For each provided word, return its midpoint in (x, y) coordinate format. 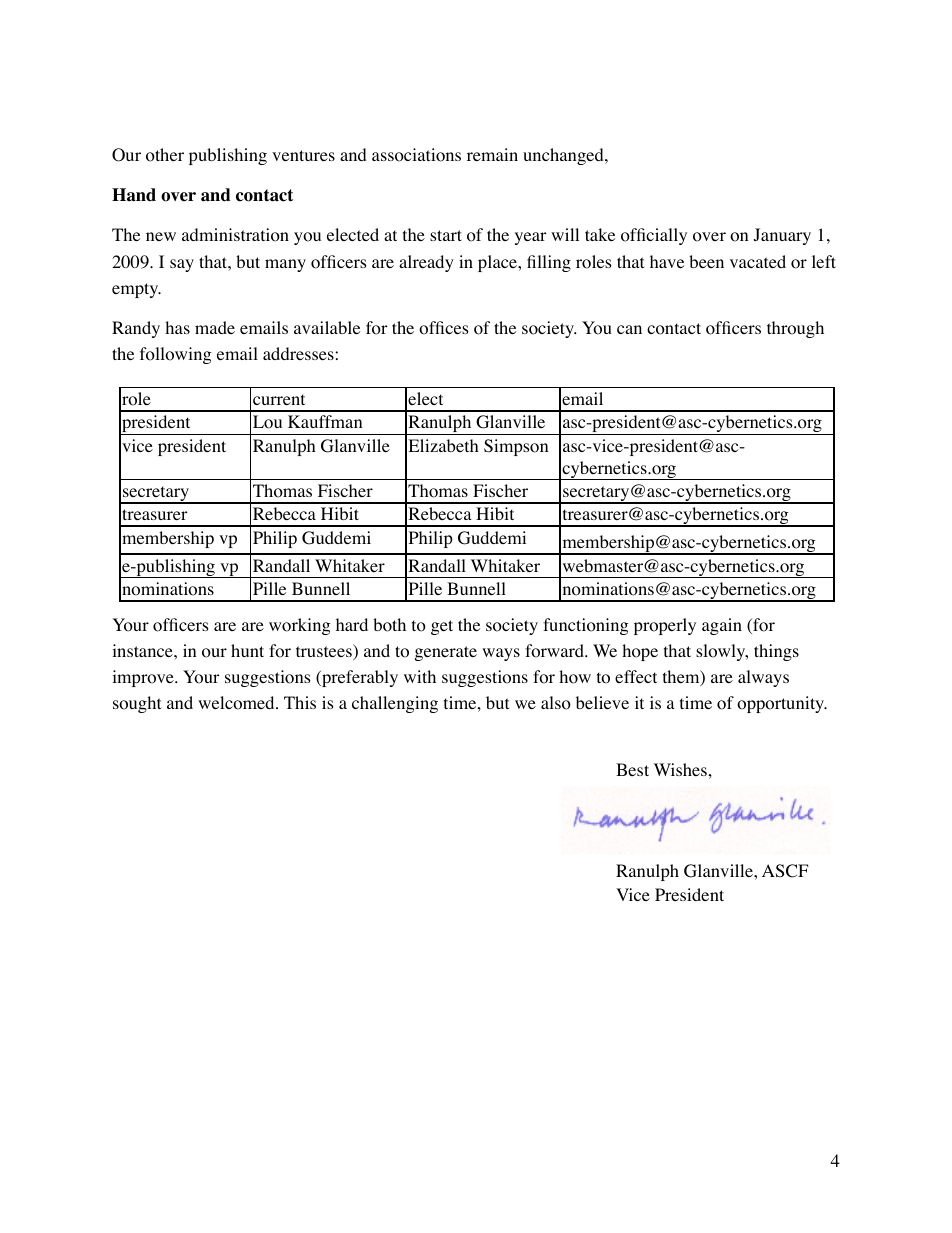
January (782, 236)
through (795, 329)
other (165, 155)
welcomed (237, 703)
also (556, 703)
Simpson (516, 447)
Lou (267, 422)
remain (492, 154)
